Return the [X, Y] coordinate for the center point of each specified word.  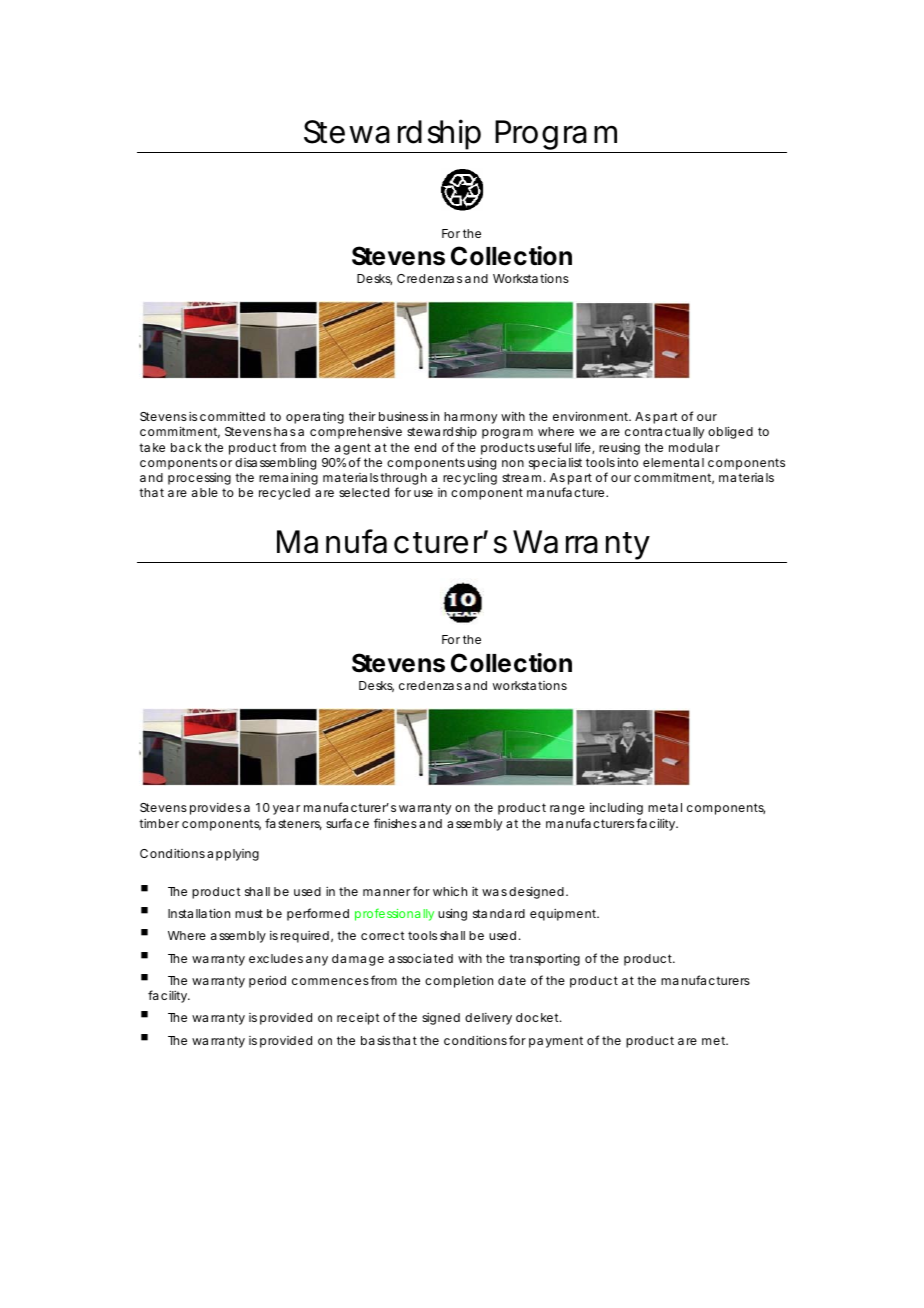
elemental [673, 462]
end [425, 447]
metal [665, 807]
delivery [488, 1019]
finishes [395, 823]
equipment [564, 915]
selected [364, 492]
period [267, 982]
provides [215, 809]
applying [233, 855]
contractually [664, 433]
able [205, 492]
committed [232, 416]
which [450, 891]
